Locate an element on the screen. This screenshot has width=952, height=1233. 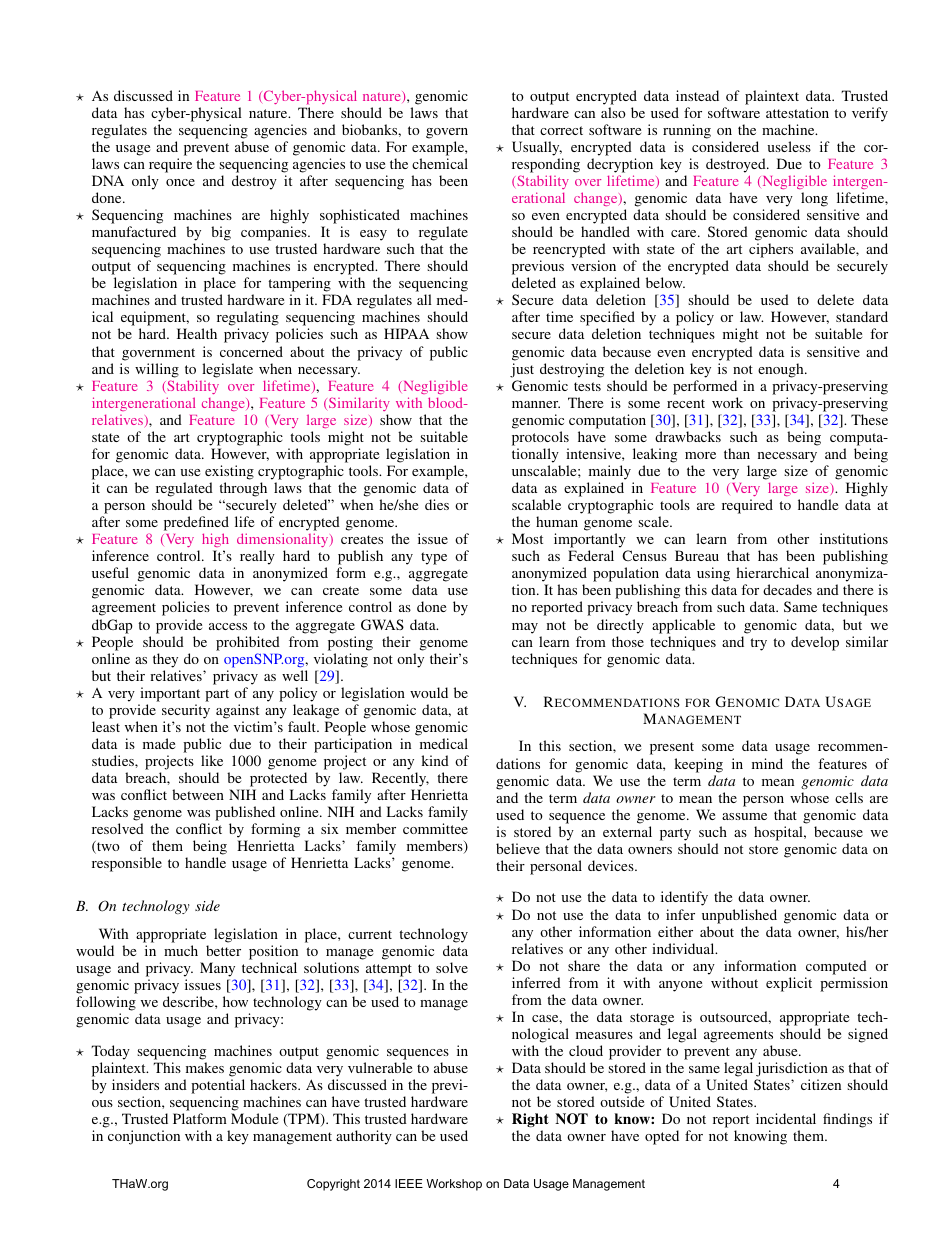
incidental is located at coordinates (786, 1118).
